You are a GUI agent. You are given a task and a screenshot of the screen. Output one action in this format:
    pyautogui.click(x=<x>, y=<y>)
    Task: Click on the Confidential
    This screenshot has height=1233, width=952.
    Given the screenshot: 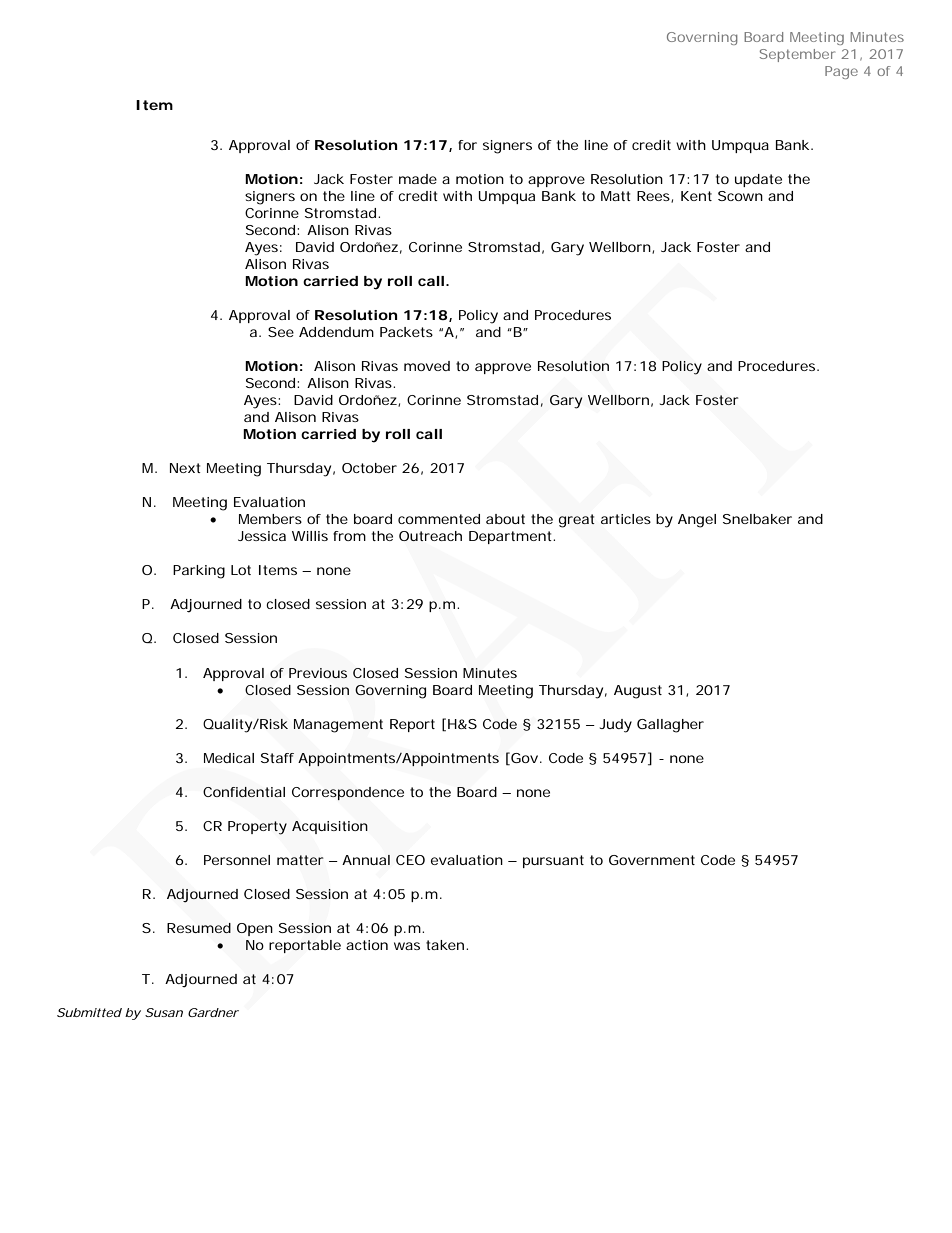 What is the action you would take?
    pyautogui.click(x=244, y=792)
